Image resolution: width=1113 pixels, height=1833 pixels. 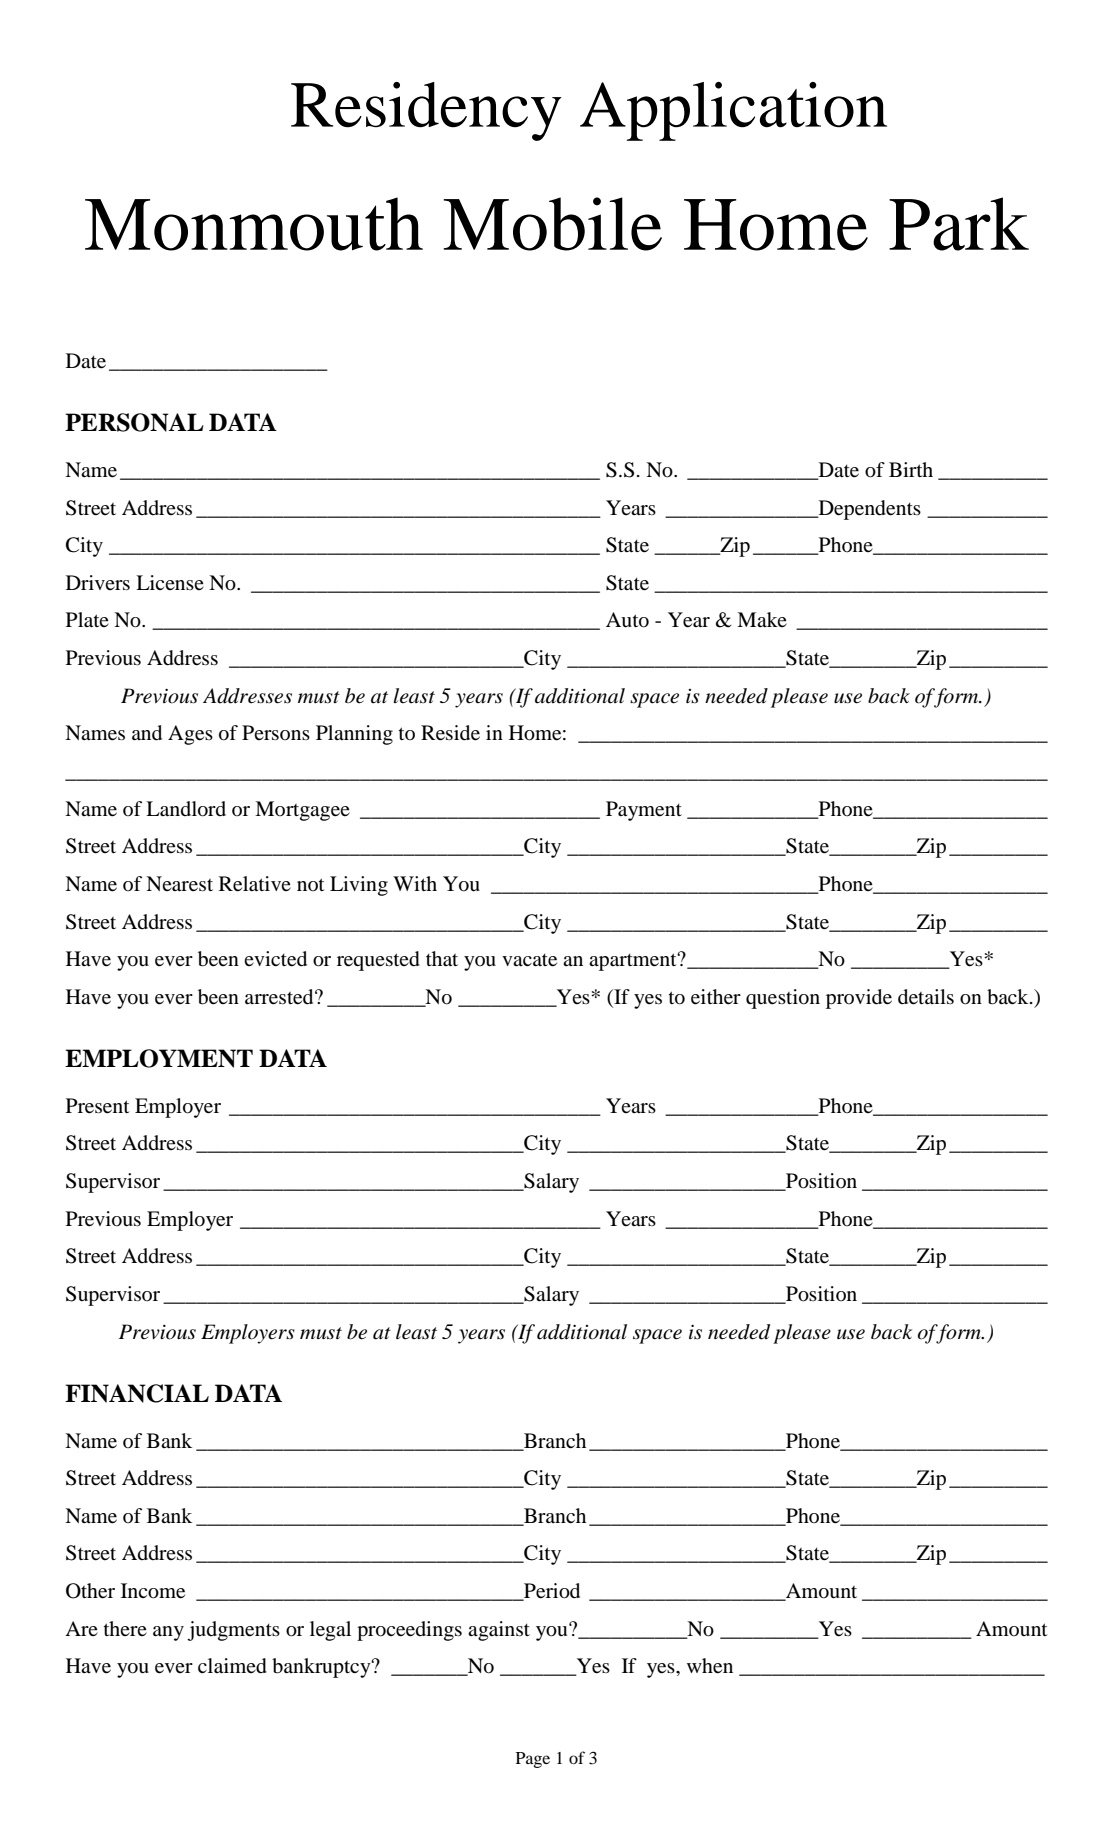 I want to click on Page, so click(x=533, y=1760).
